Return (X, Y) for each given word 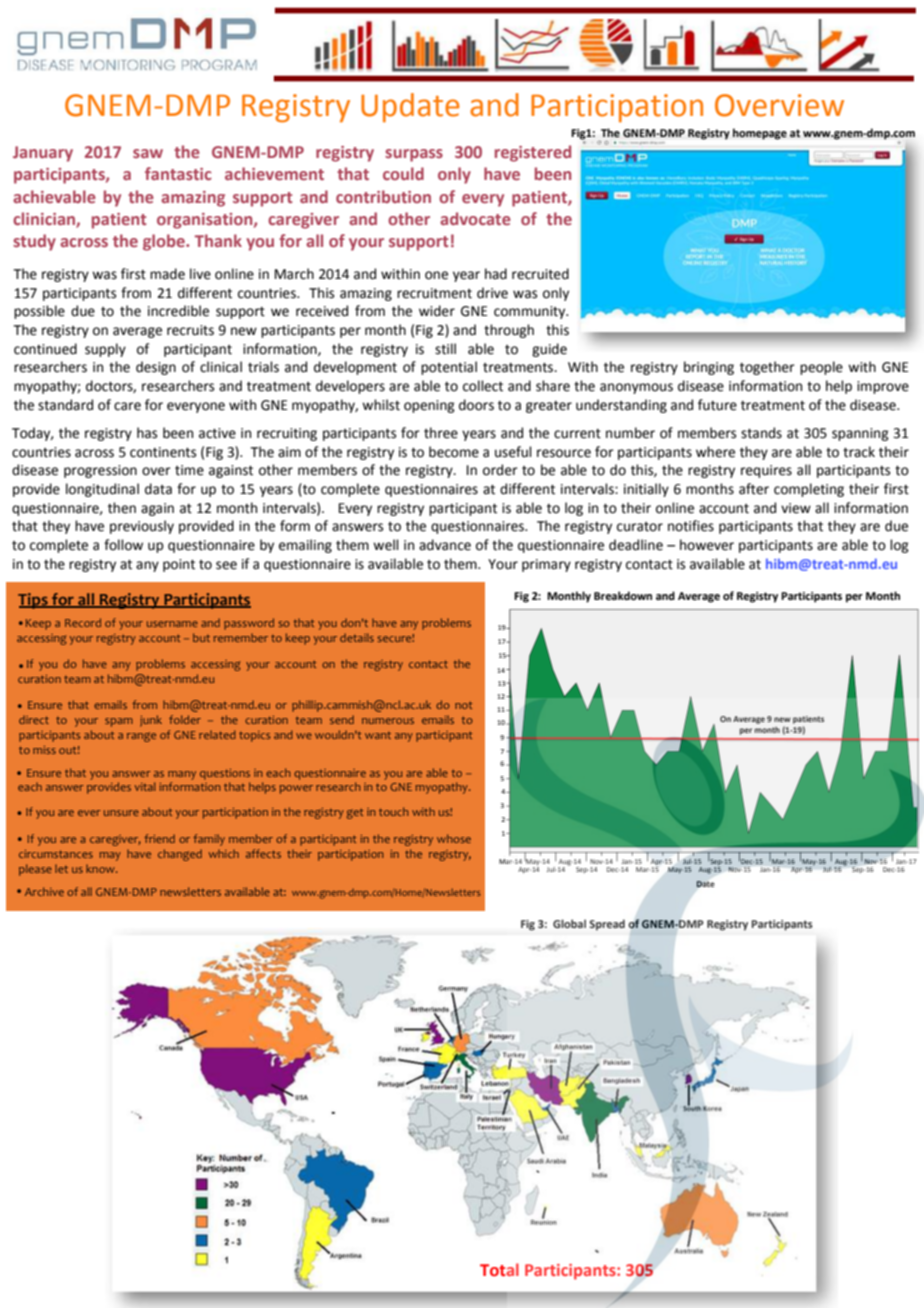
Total (499, 1270)
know (101, 869)
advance (445, 545)
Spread (607, 925)
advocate (475, 218)
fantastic (178, 173)
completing (809, 490)
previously (142, 527)
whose (454, 838)
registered (533, 153)
